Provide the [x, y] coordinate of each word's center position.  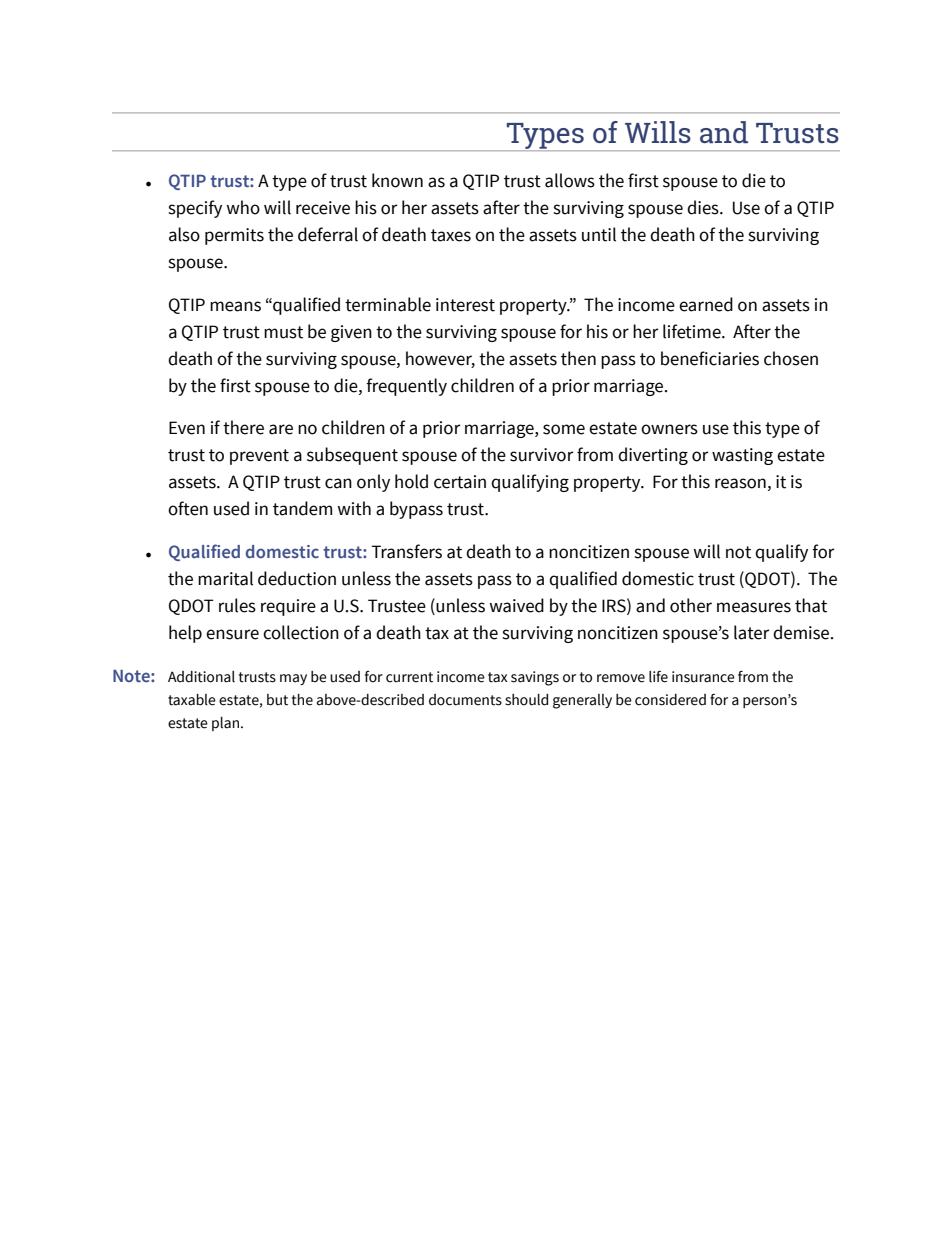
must [283, 332]
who [243, 207]
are [281, 429]
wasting [742, 456]
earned [706, 304]
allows [570, 180]
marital [225, 578]
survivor [541, 455]
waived [517, 605]
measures [754, 607]
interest [465, 305]
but [277, 700]
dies [704, 207]
